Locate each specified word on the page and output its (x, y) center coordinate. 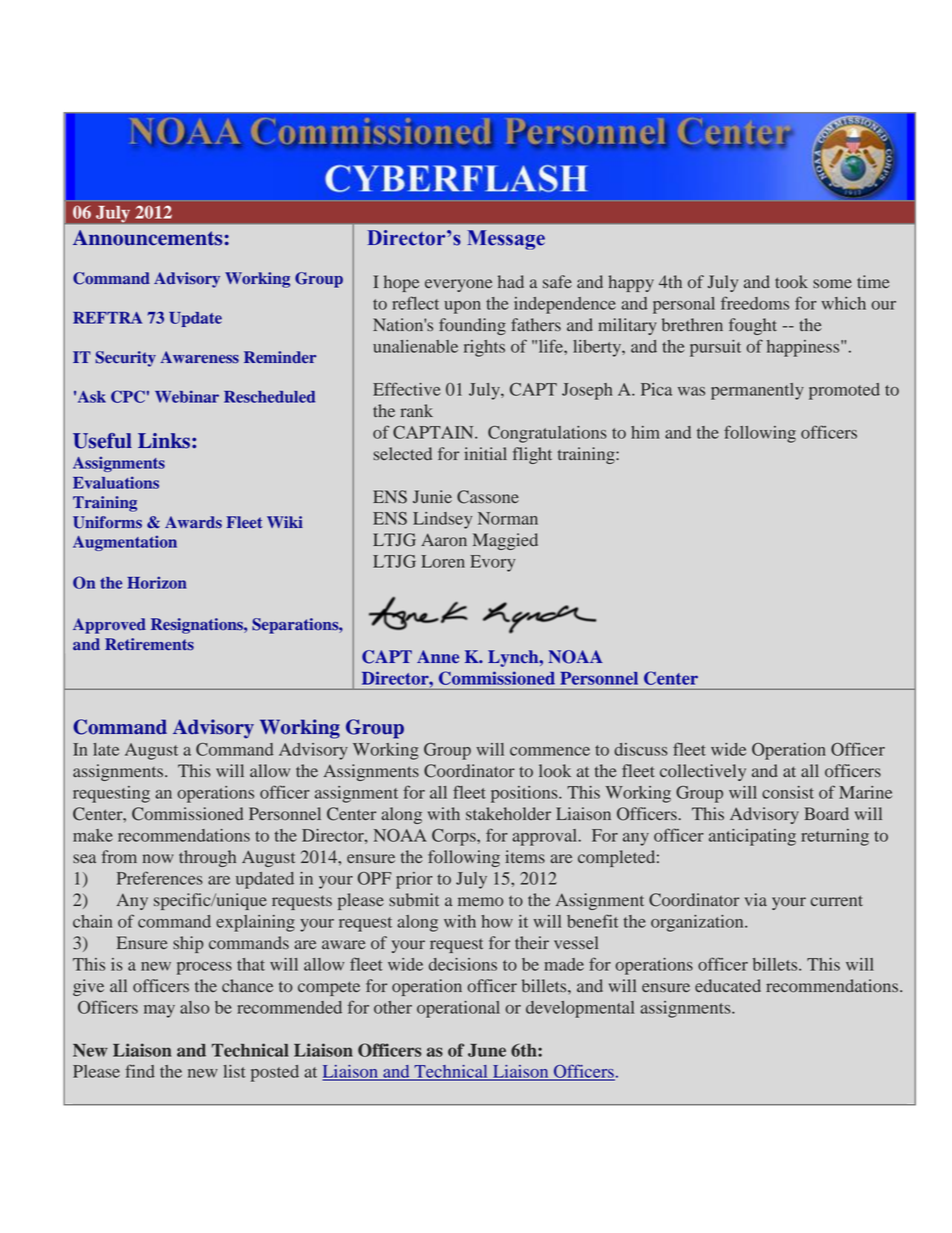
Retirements (149, 644)
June (487, 1050)
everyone (458, 285)
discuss (641, 749)
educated (728, 985)
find (140, 1071)
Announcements (147, 238)
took (791, 282)
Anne (438, 656)
